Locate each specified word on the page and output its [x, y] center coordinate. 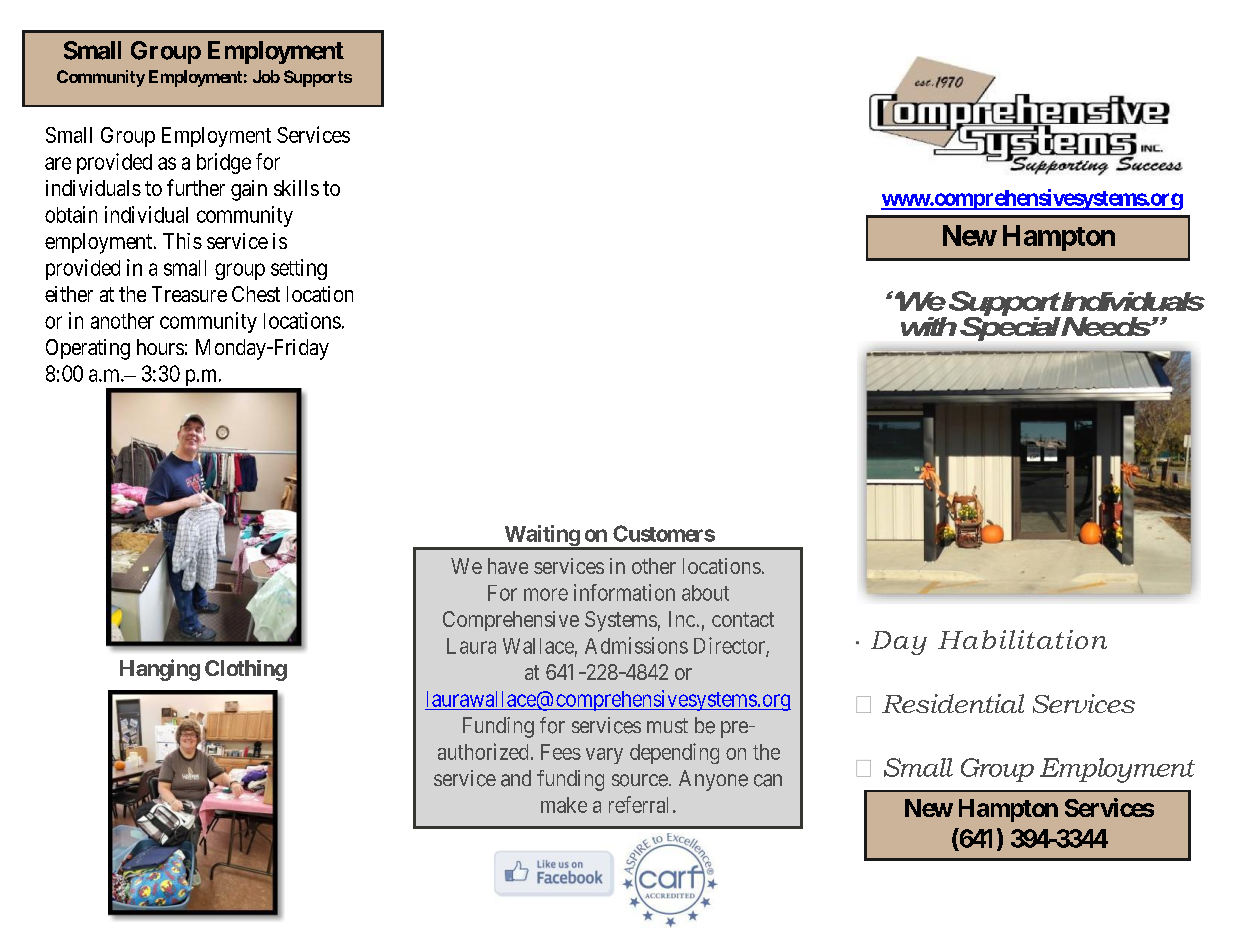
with [929, 326]
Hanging [160, 670]
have [508, 566]
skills [296, 188]
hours [160, 347]
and [516, 778]
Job [266, 76]
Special [1010, 327]
